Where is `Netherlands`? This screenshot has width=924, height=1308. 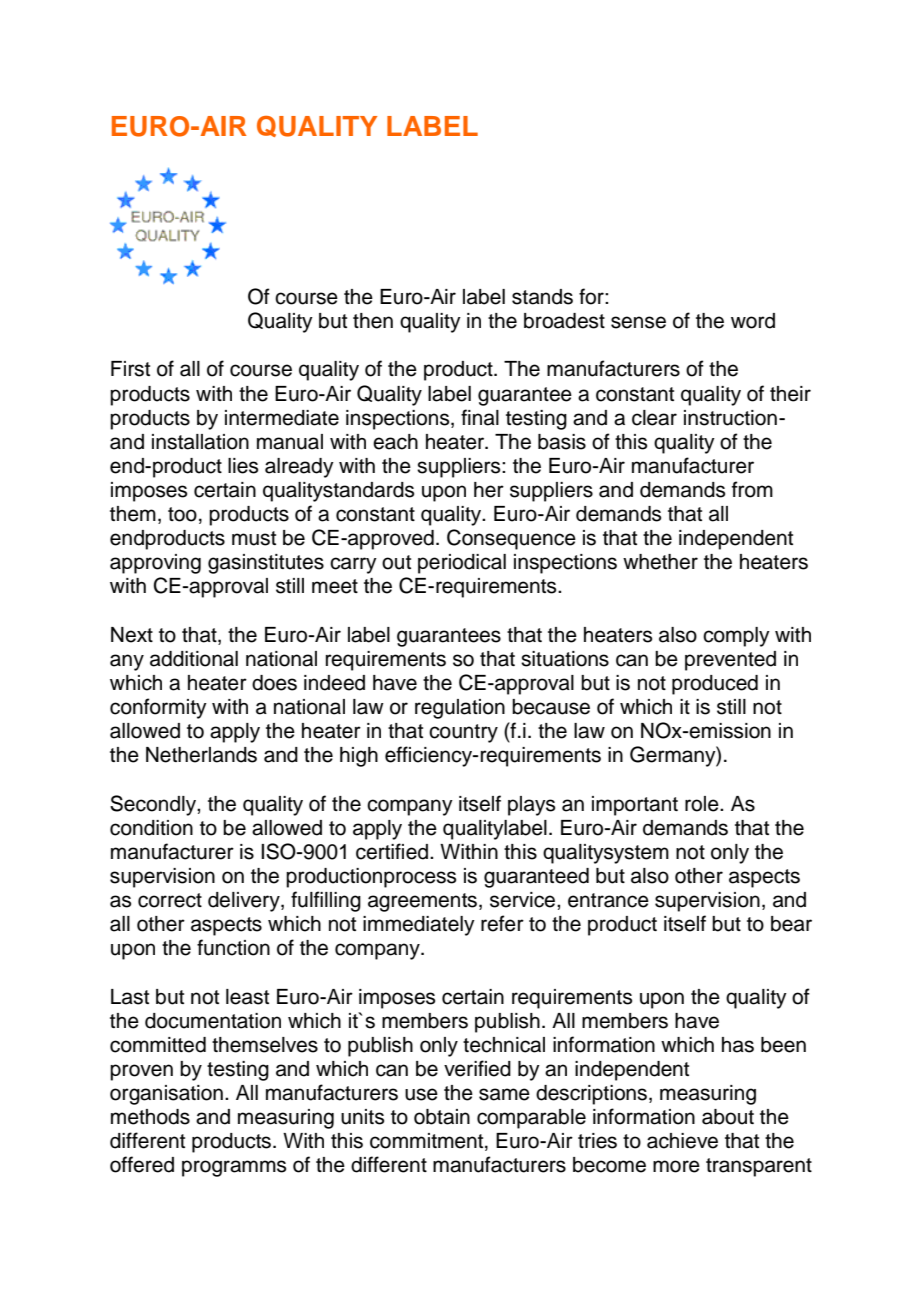 Netherlands is located at coordinates (201, 755).
